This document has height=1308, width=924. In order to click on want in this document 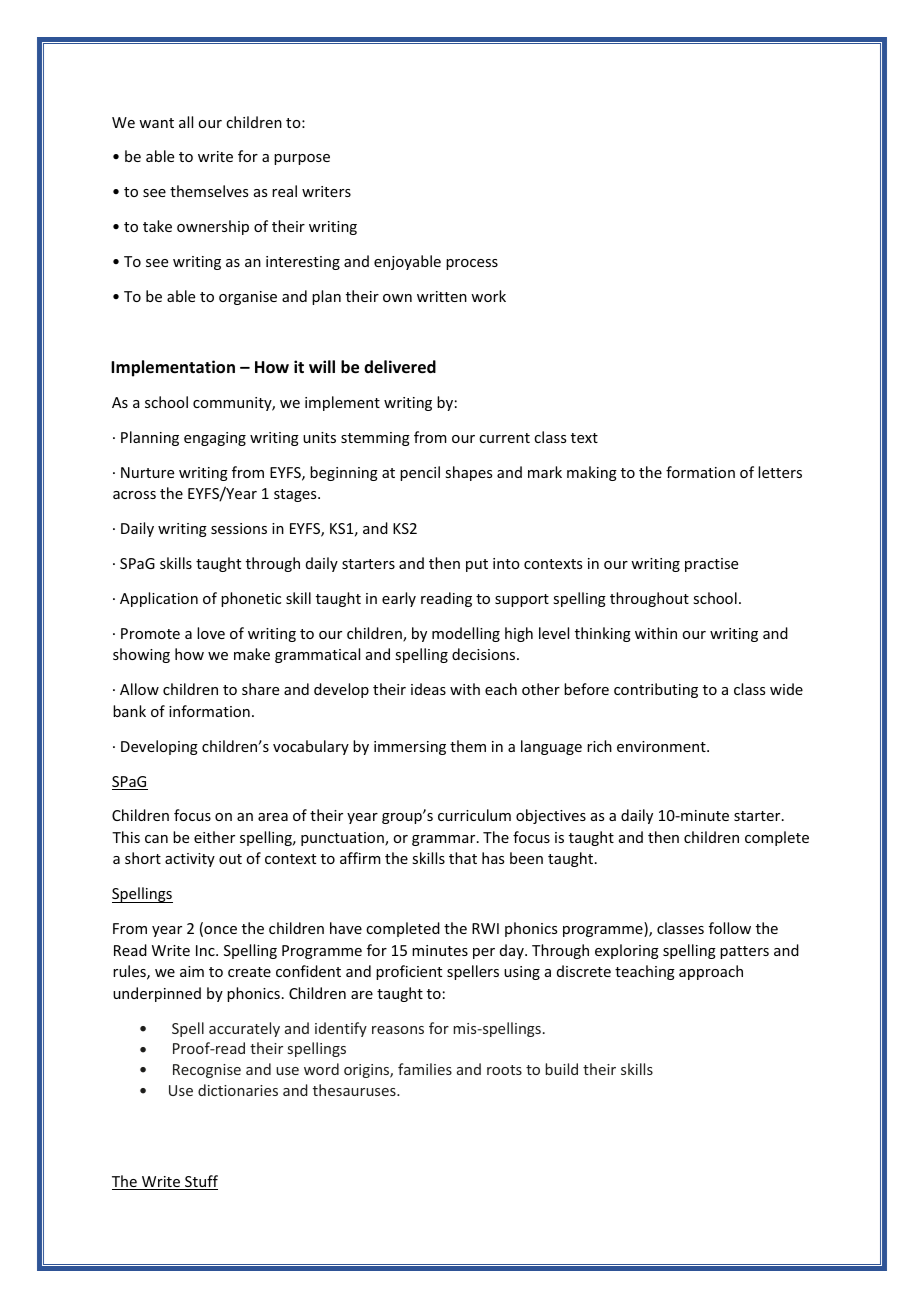, I will do `click(156, 123)`.
